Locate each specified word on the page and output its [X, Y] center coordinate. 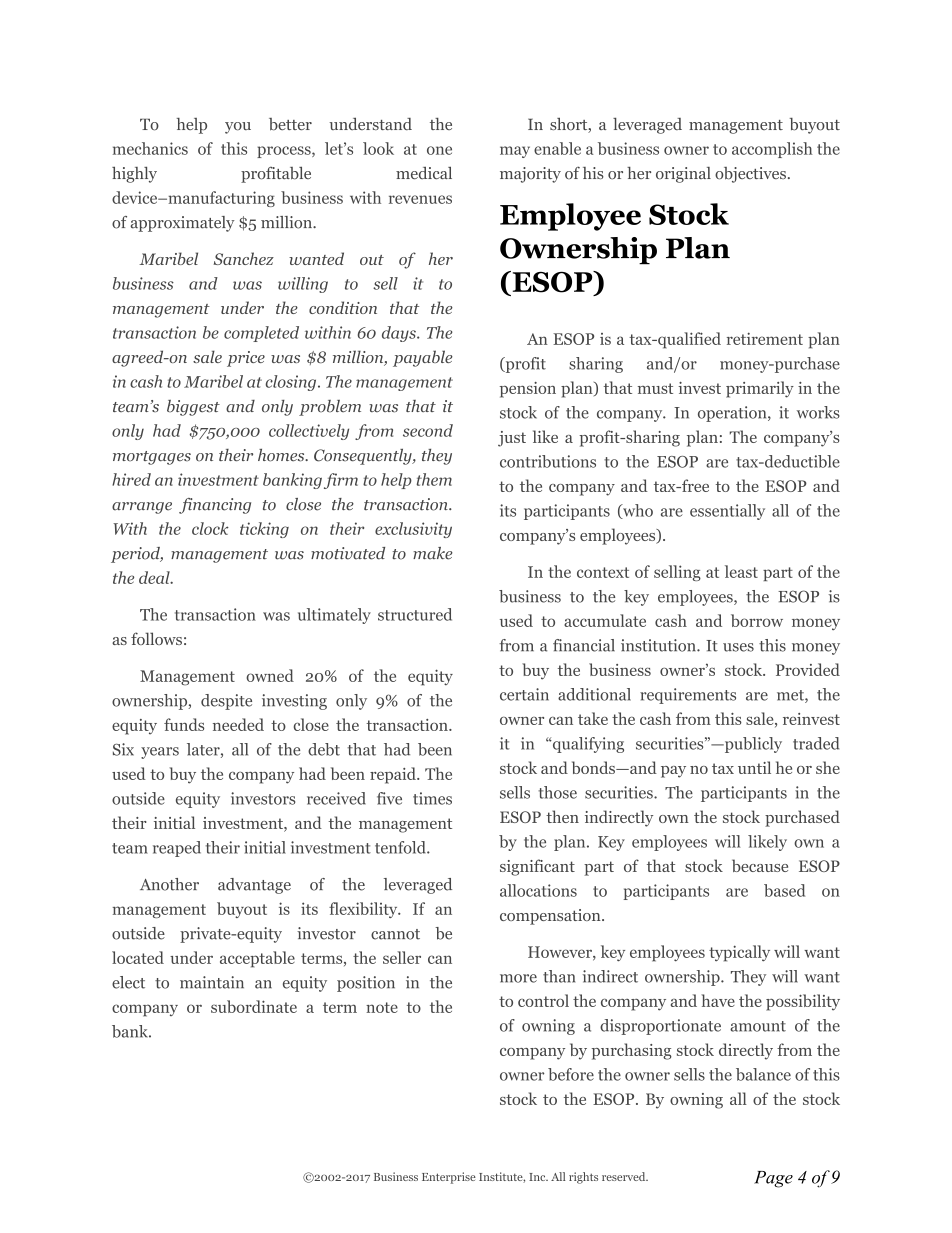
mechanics [150, 148]
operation [733, 414]
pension [528, 390]
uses [738, 647]
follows [156, 638]
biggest [193, 408]
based [784, 890]
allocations [538, 890]
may [515, 152]
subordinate [254, 1006]
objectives [750, 175]
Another [169, 884]
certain [524, 694]
